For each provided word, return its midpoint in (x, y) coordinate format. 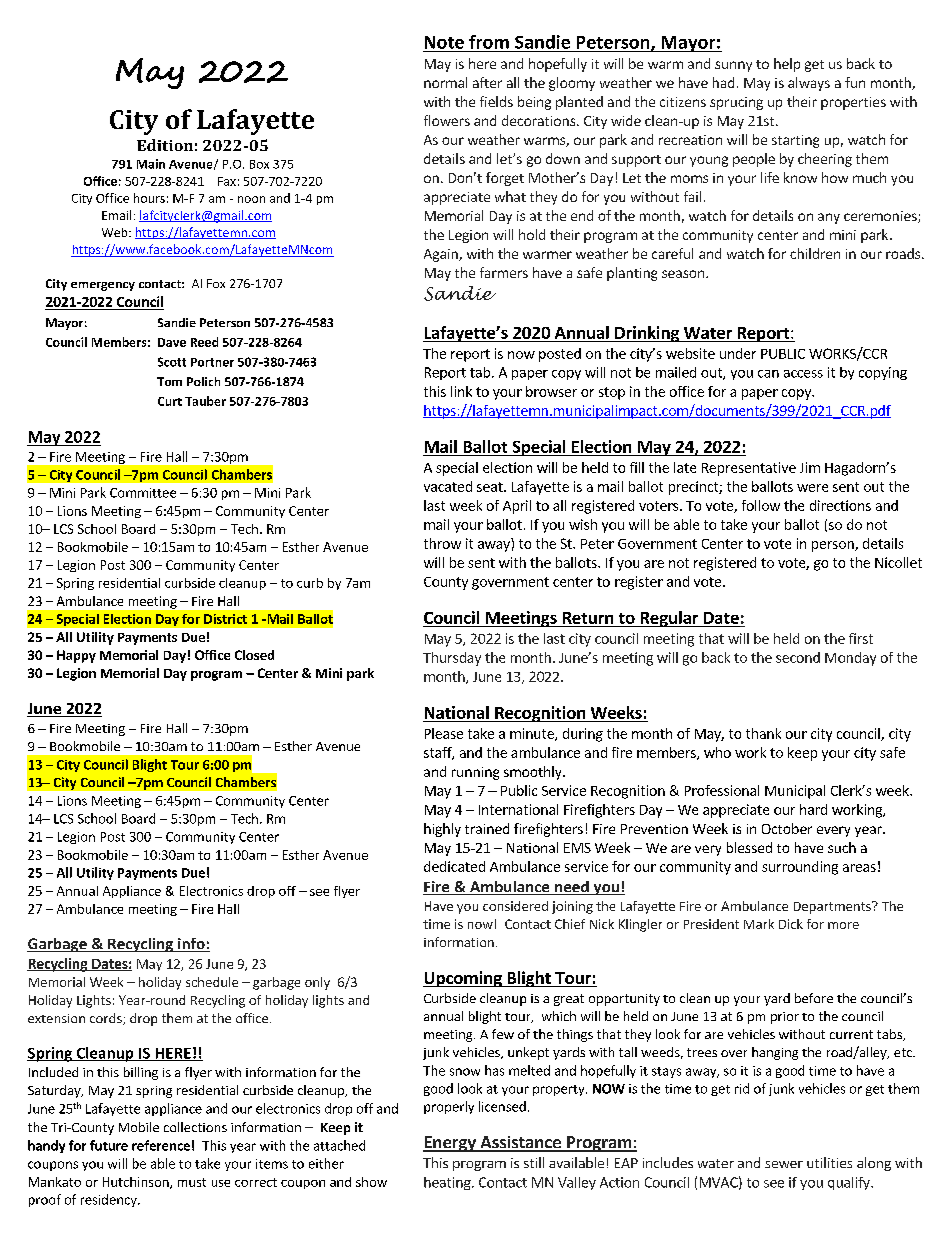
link (461, 391)
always (809, 84)
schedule (212, 982)
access (803, 374)
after (487, 82)
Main (151, 164)
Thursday (452, 659)
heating (448, 1183)
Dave (172, 342)
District (225, 619)
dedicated (454, 866)
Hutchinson (137, 1183)
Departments (833, 907)
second (798, 657)
